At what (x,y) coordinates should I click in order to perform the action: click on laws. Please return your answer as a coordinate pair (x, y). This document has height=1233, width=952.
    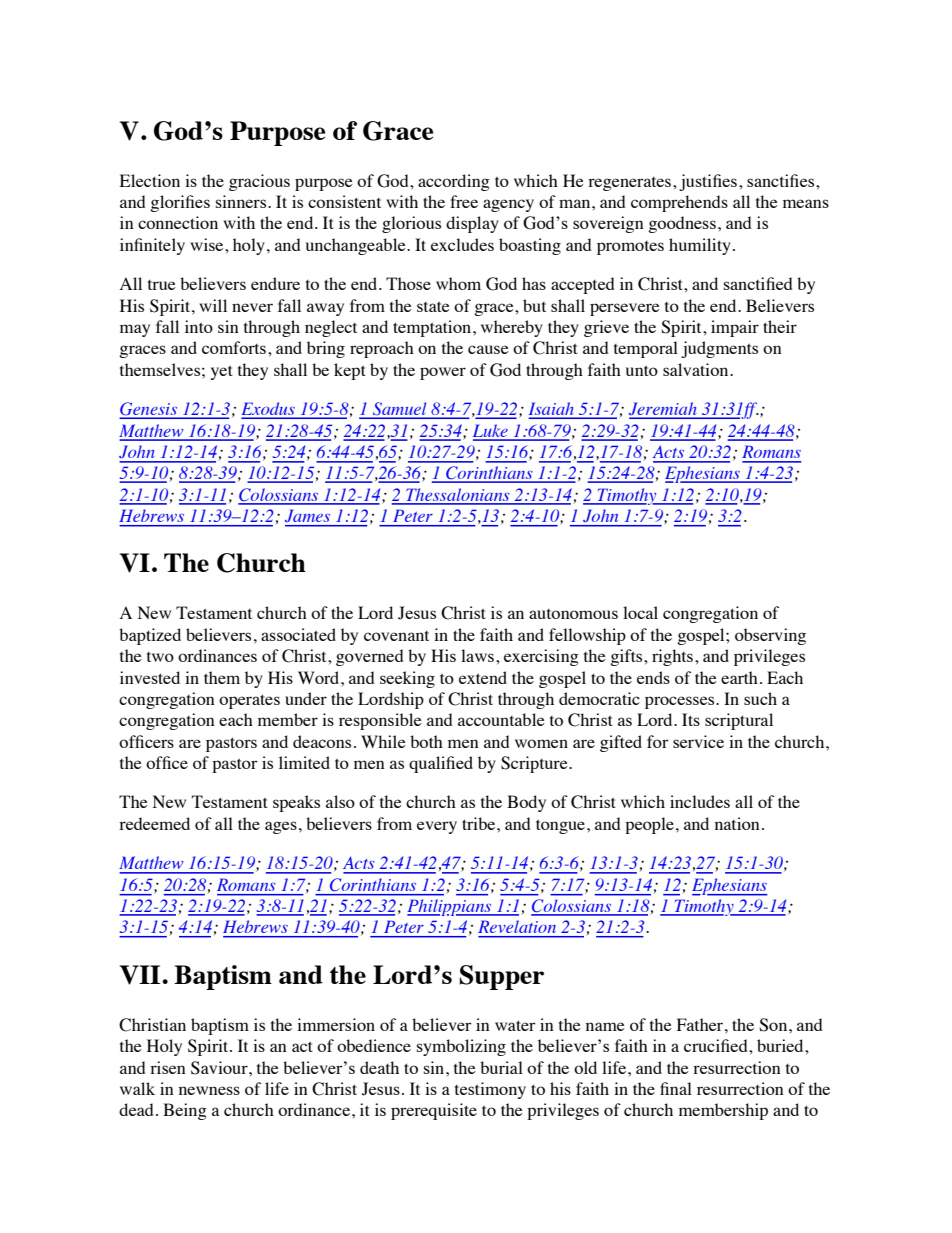
    Looking at the image, I should click on (477, 655).
